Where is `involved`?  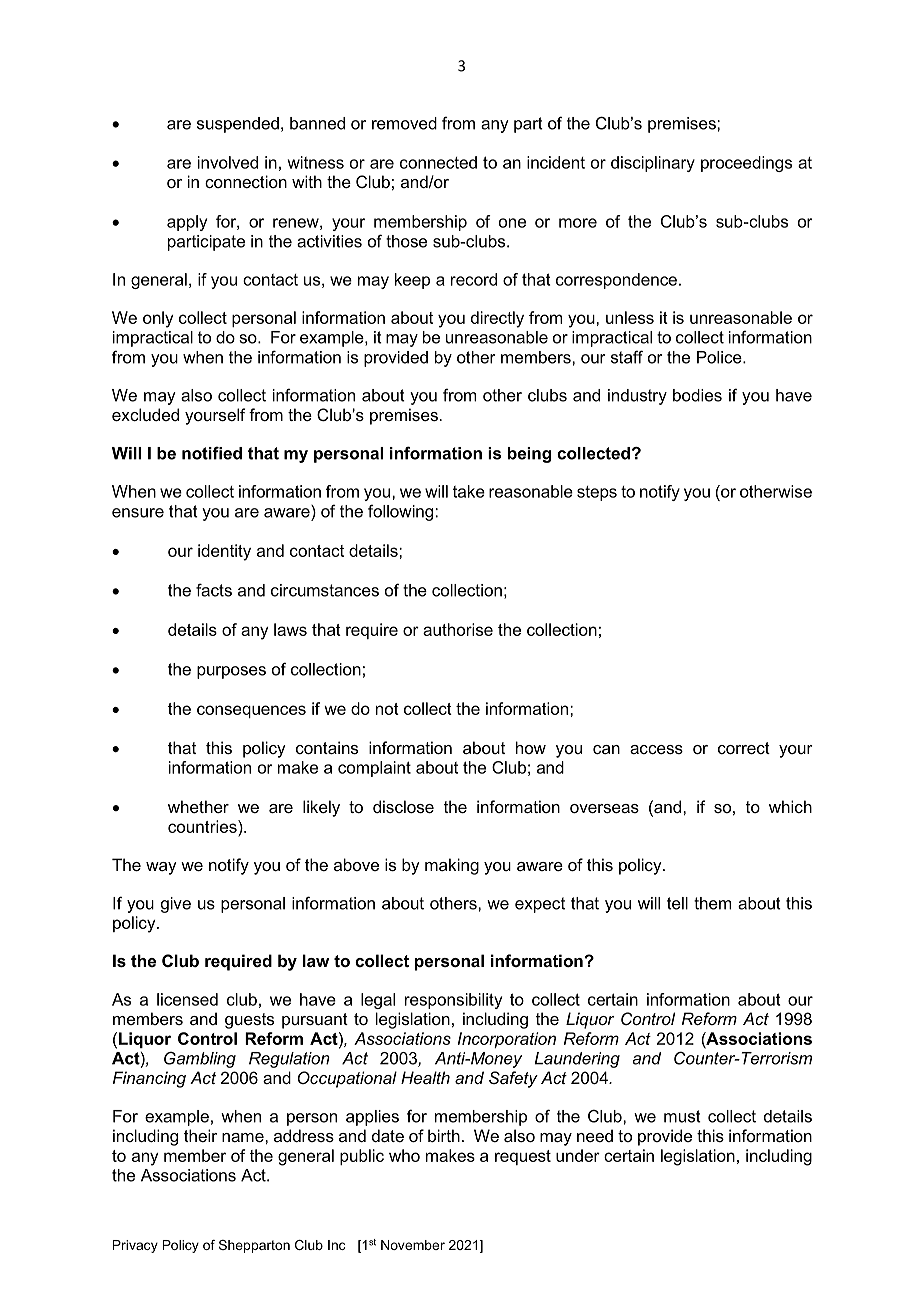 involved is located at coordinates (228, 162).
